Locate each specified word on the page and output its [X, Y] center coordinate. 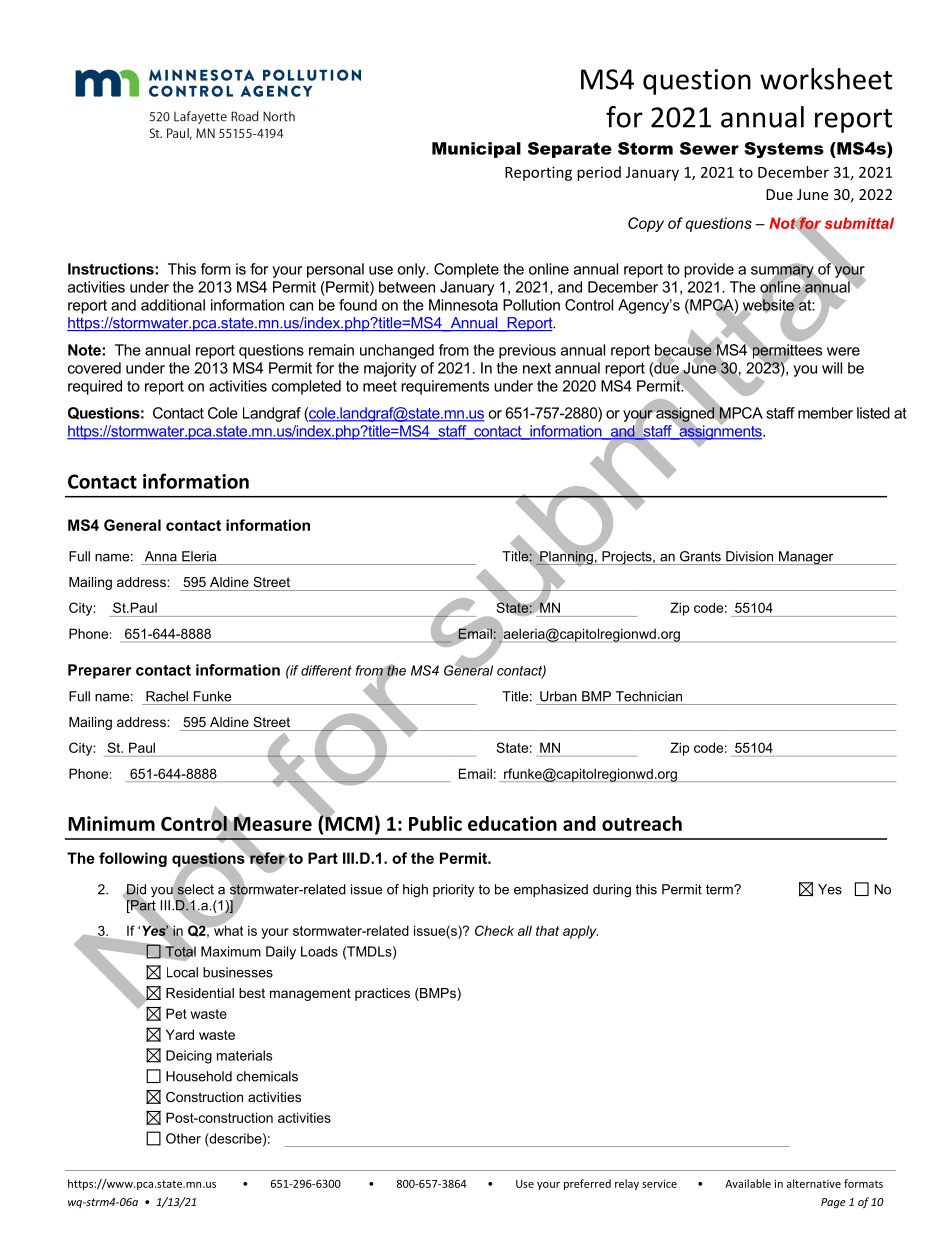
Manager [806, 558]
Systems [784, 150]
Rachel [167, 696]
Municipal [476, 150]
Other [183, 1138]
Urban [558, 696]
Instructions [112, 269]
